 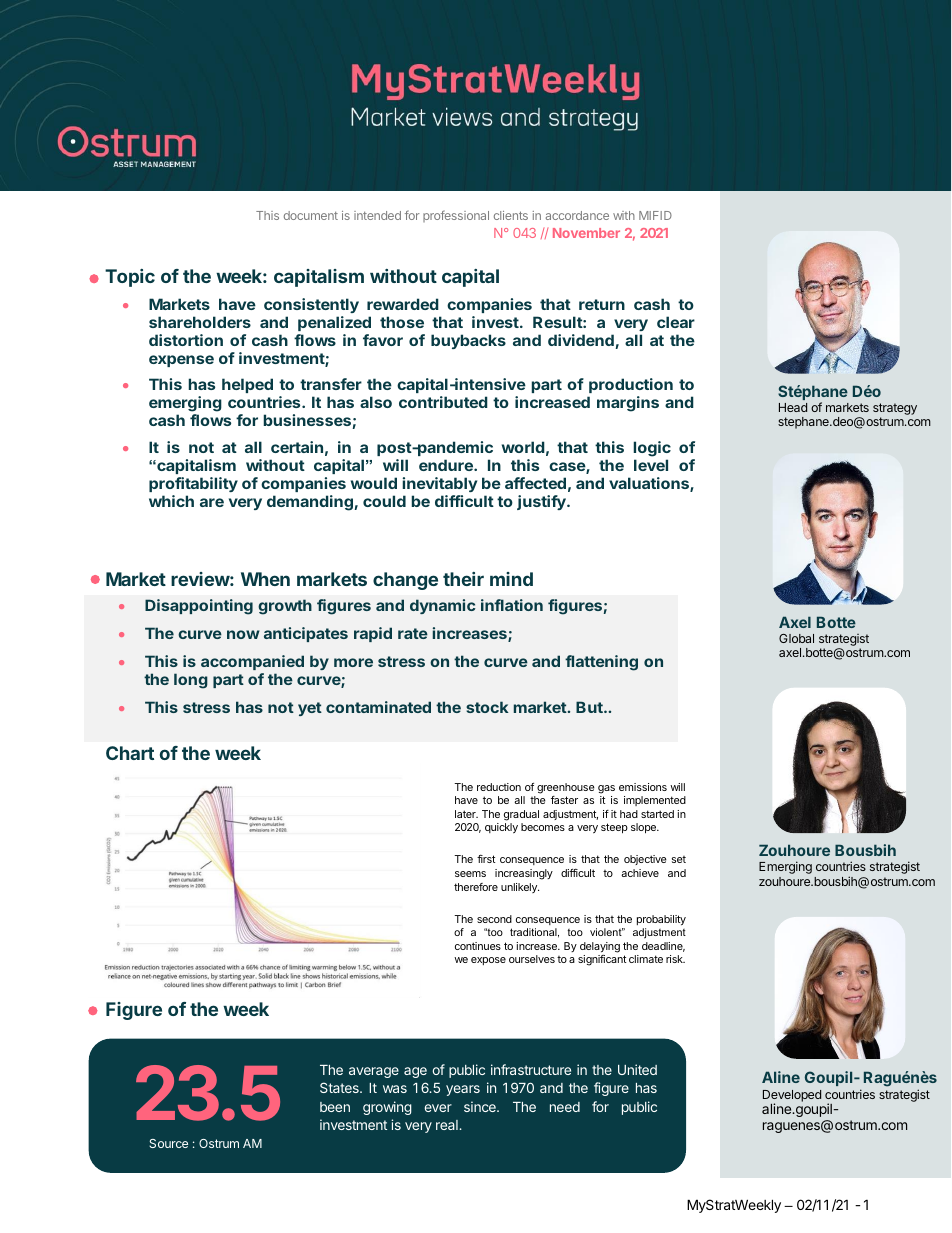 What do you see at coordinates (792, 1097) in the document?
I see `Developed` at bounding box center [792, 1097].
